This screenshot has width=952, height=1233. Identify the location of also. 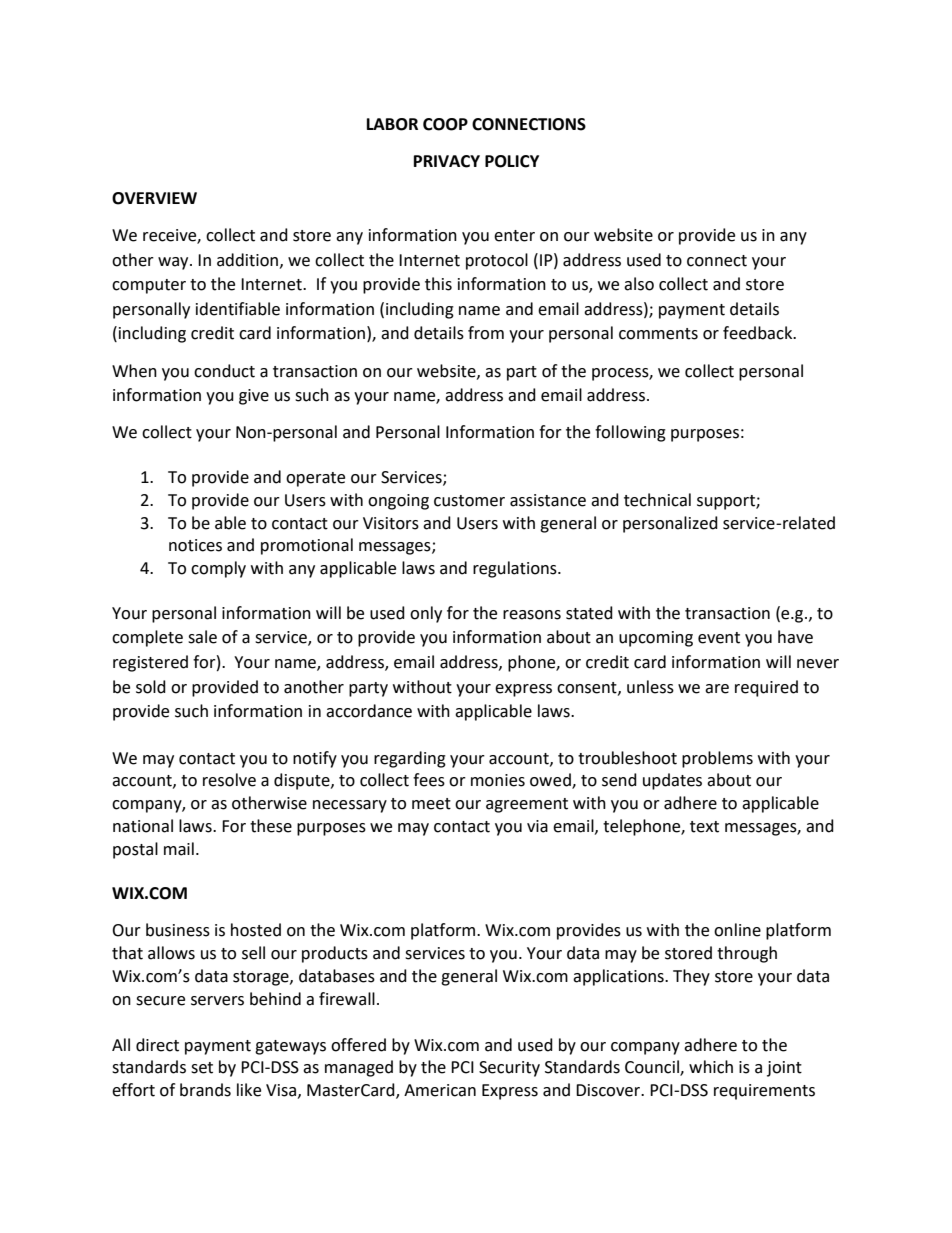
(639, 284).
